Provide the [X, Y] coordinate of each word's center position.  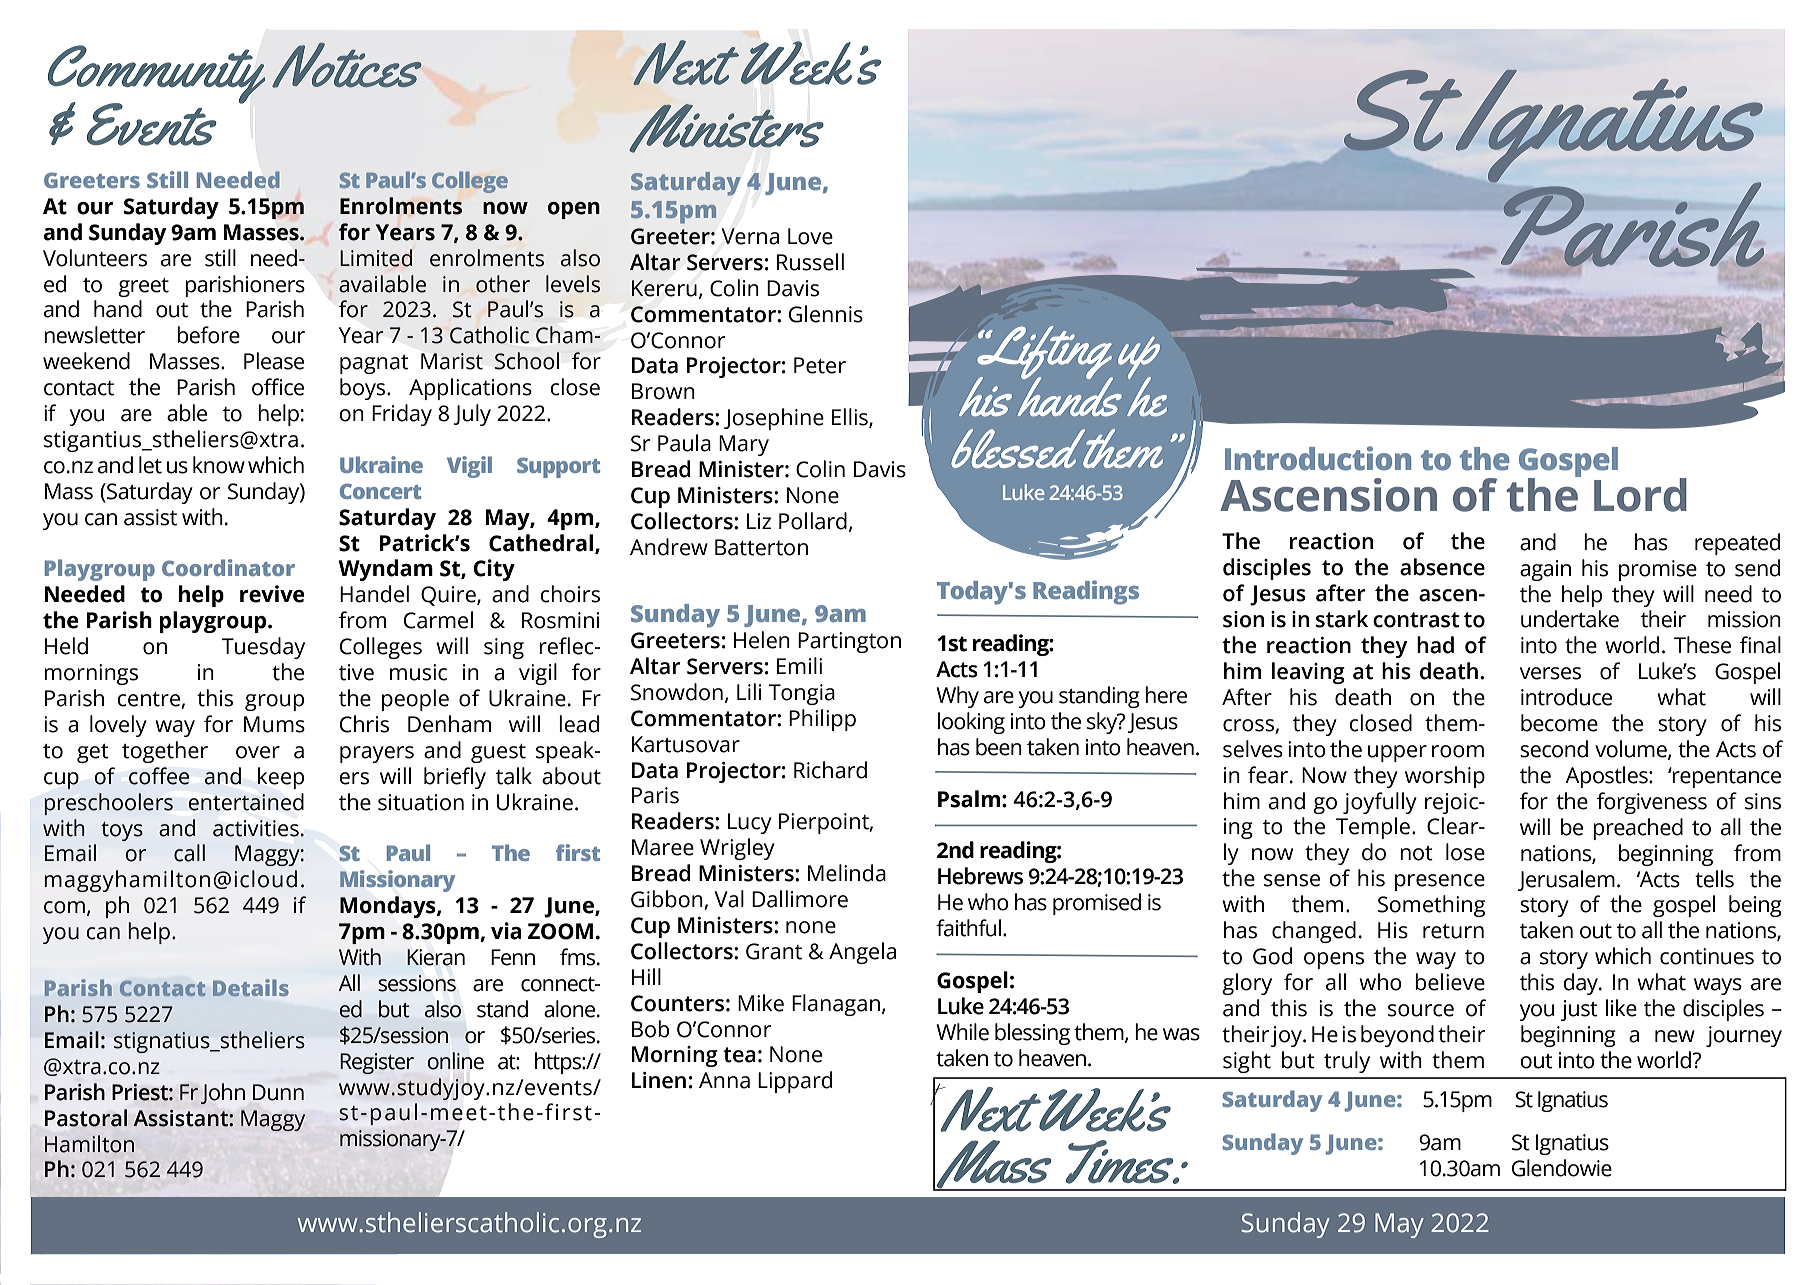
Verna [750, 236]
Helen [762, 640]
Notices [347, 65]
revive [272, 594]
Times [1121, 1162]
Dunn [278, 1092]
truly [1347, 1062]
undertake [1570, 619]
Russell [810, 262]
